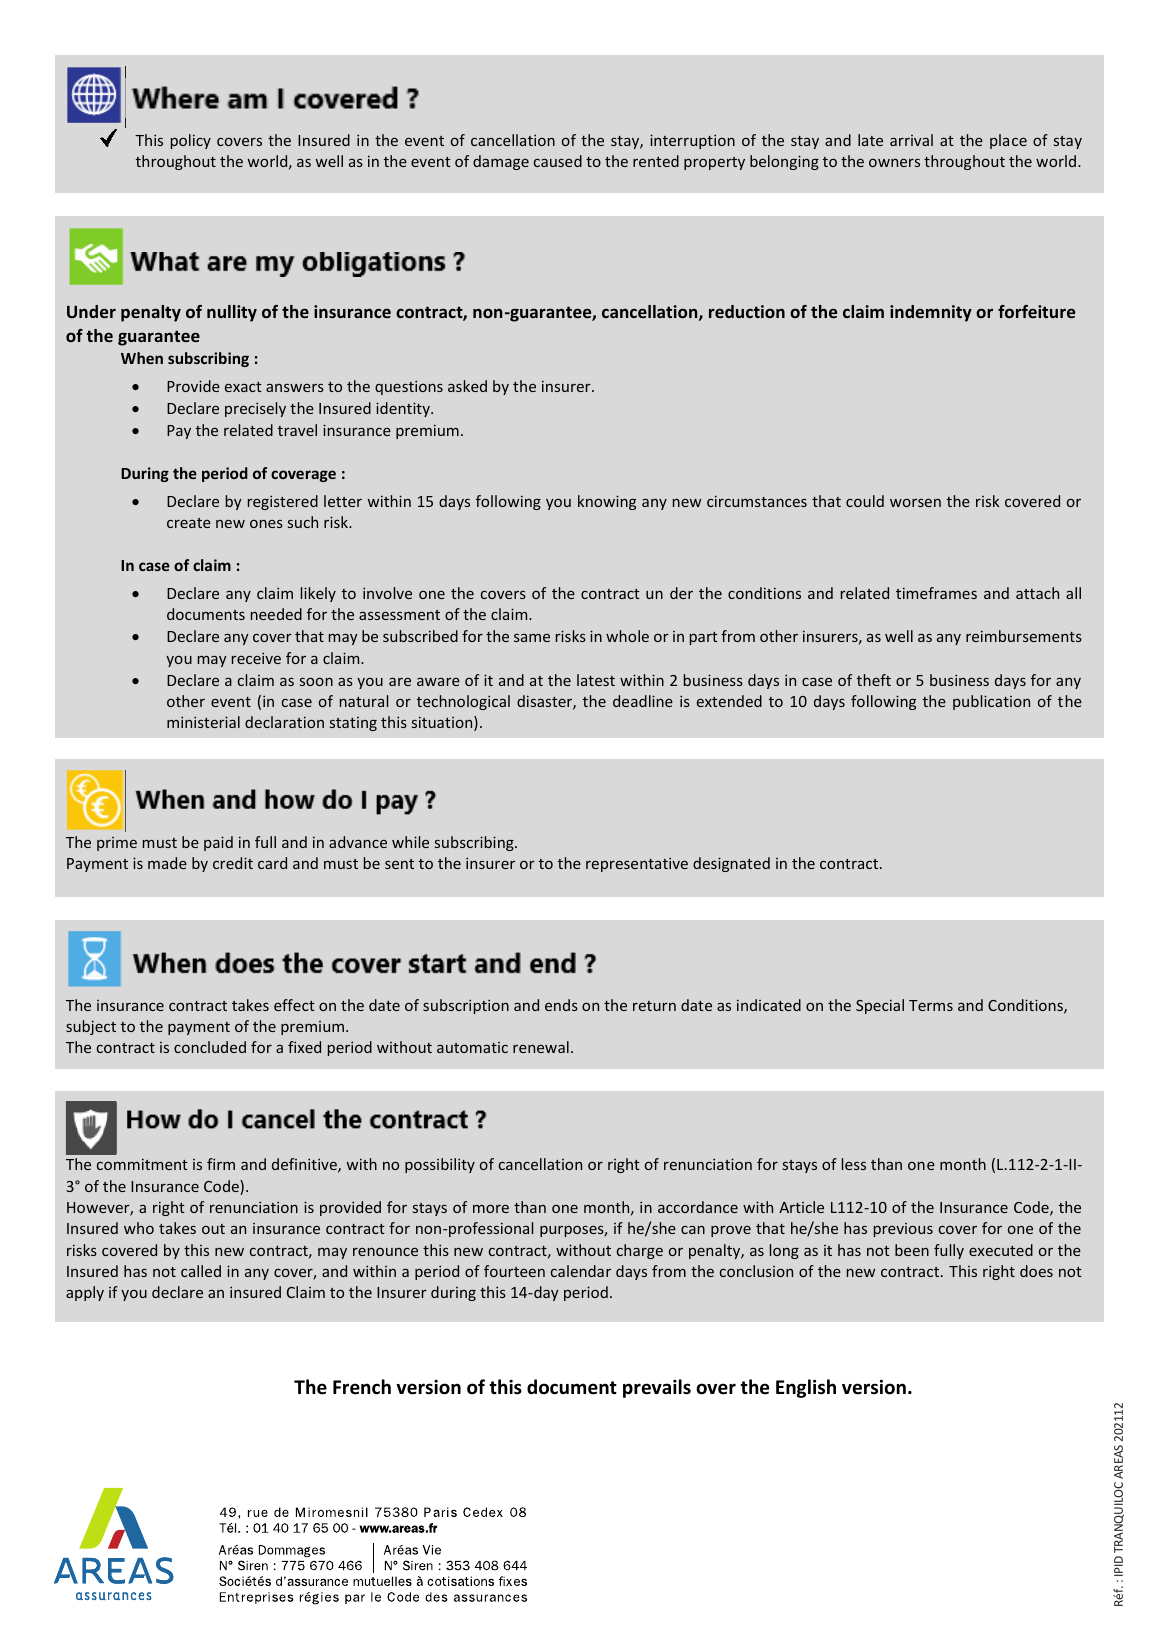  Describe the element at coordinates (201, 1271) in the document. I see `called` at that location.
